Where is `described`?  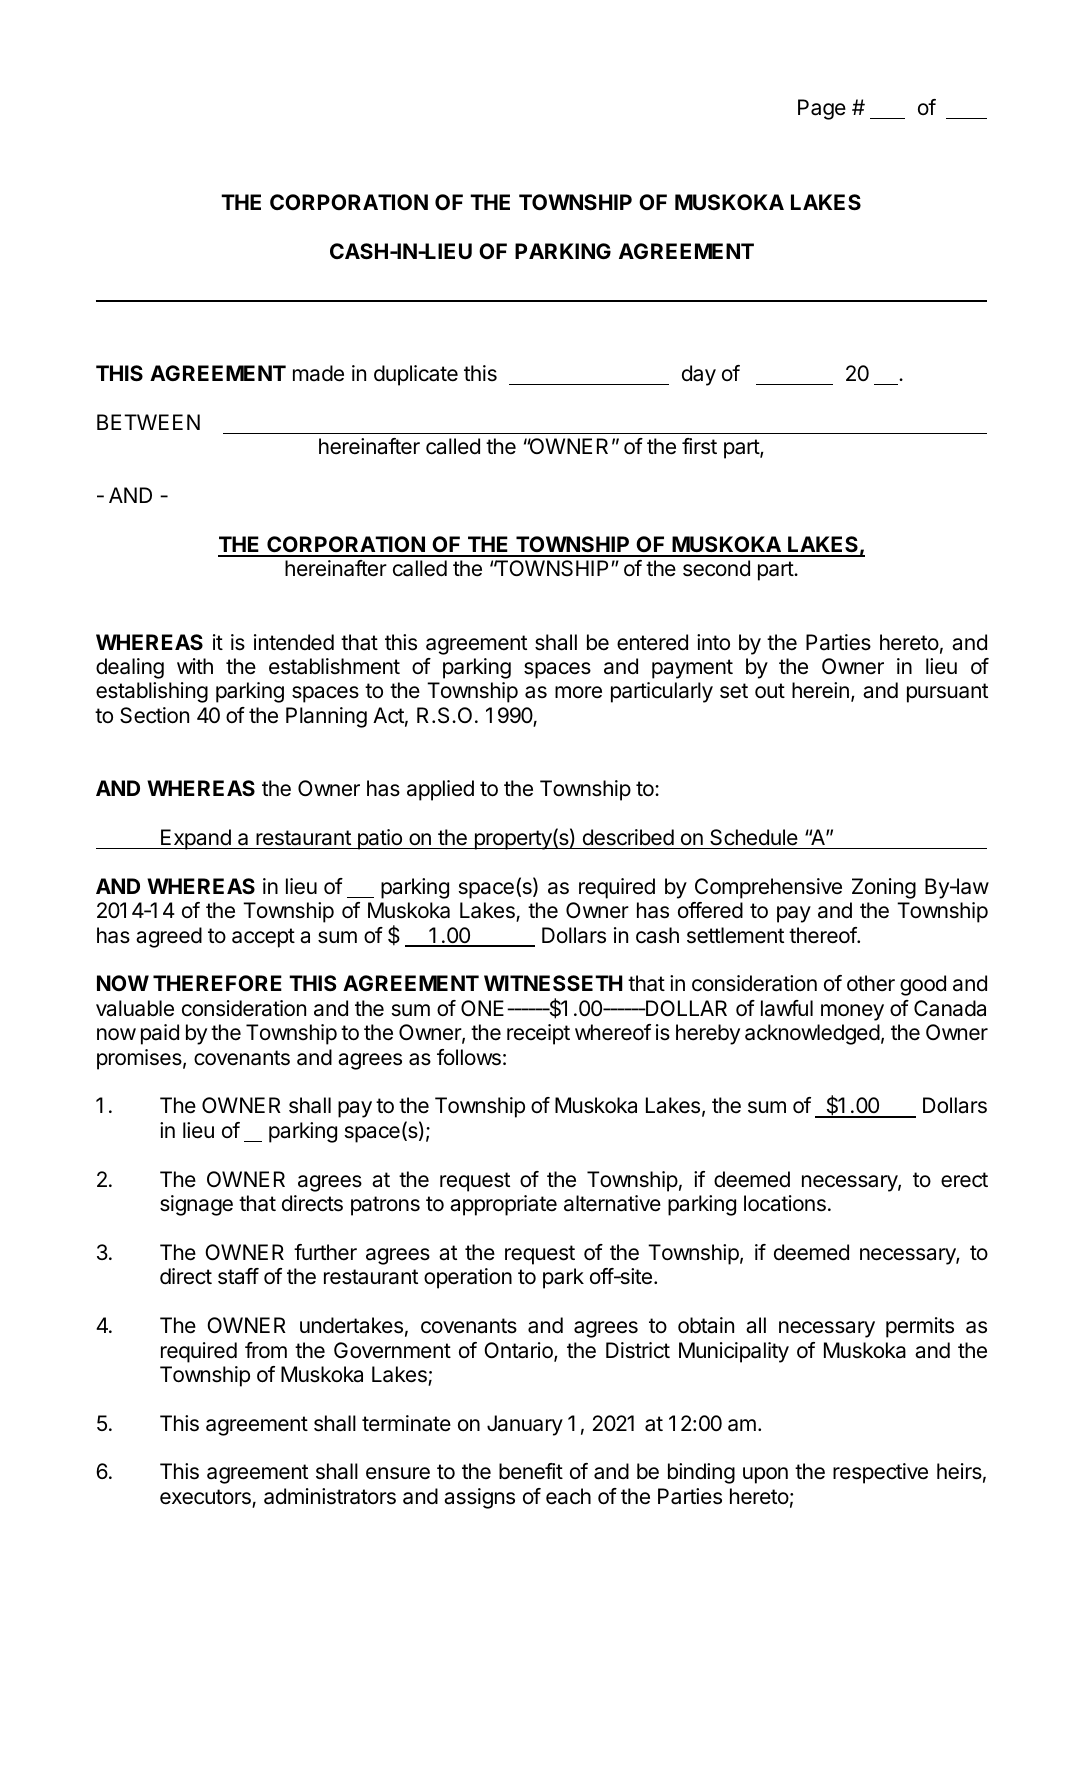 described is located at coordinates (628, 837).
